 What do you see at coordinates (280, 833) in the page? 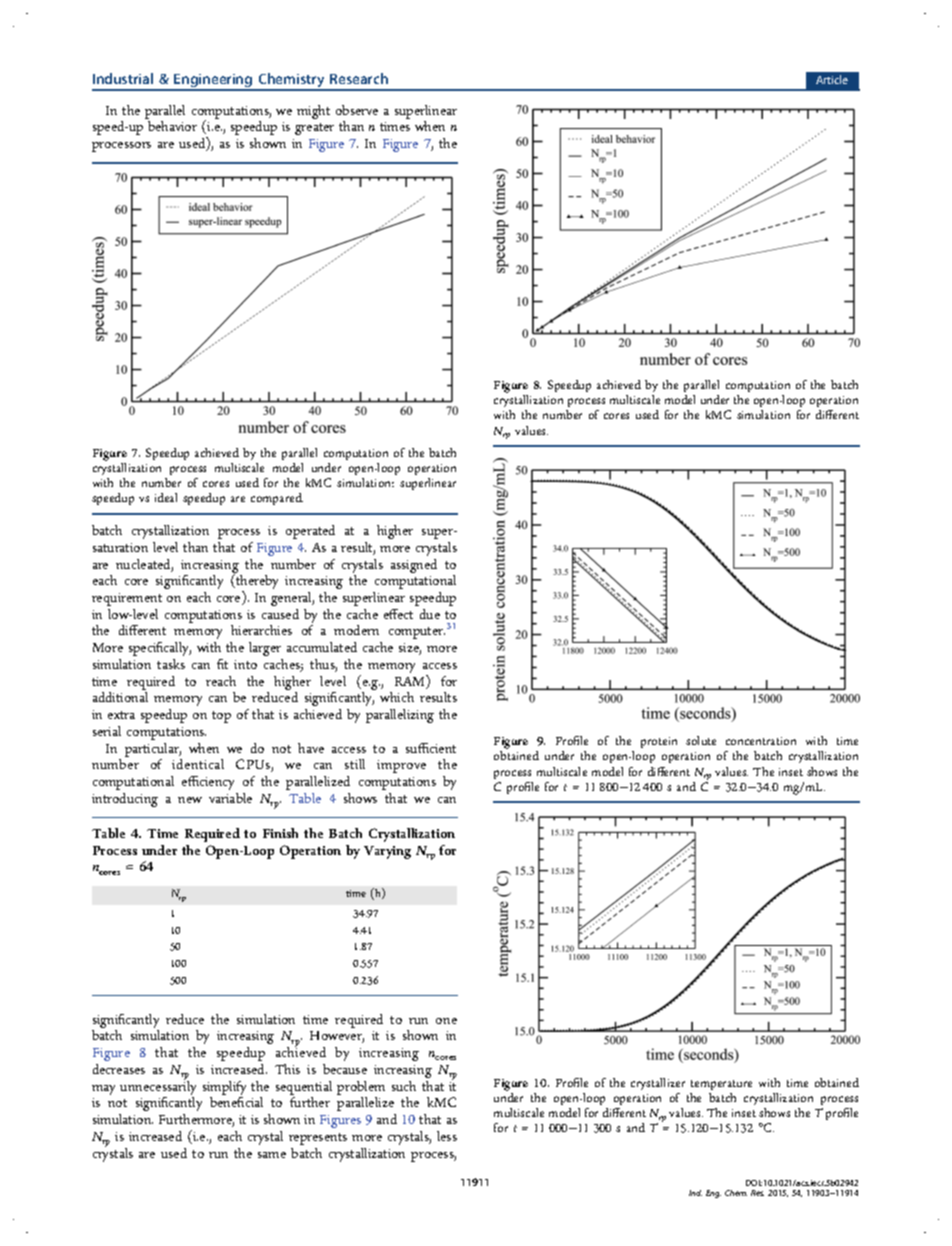
I see `Finish` at bounding box center [280, 833].
